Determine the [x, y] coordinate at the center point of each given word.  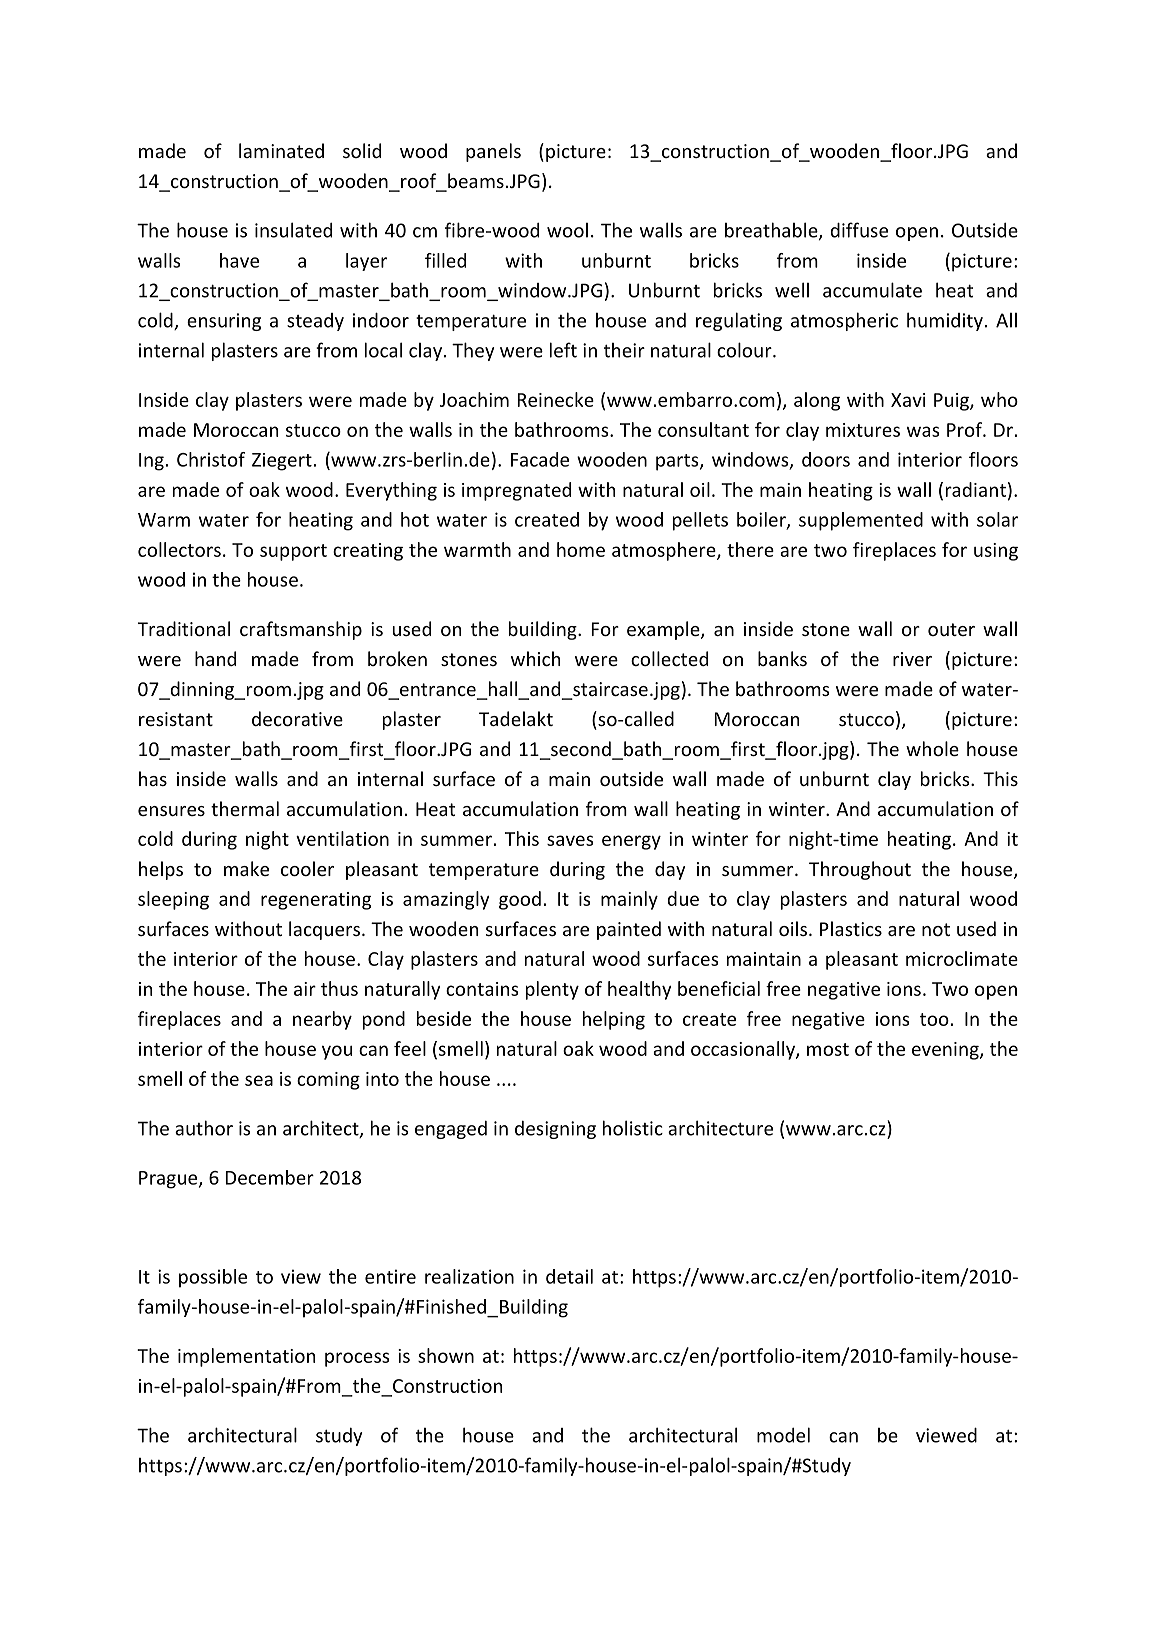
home [581, 549]
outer [951, 629]
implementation [246, 1357]
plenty [552, 990]
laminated [281, 150]
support [293, 552]
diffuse [859, 230]
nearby [322, 1020]
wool [567, 230]
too [934, 1019]
